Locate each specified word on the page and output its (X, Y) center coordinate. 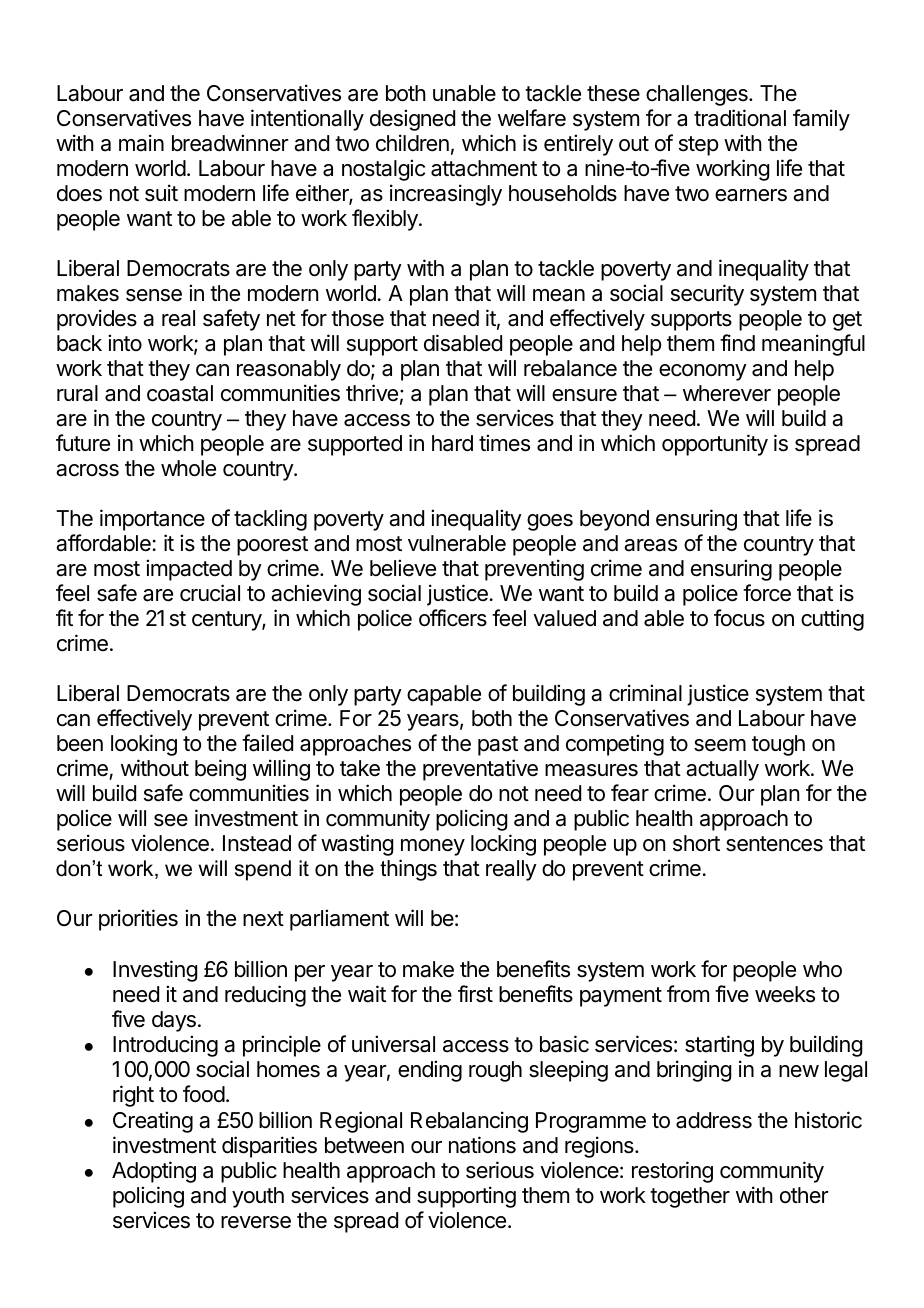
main (141, 143)
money (433, 847)
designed (412, 120)
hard (452, 443)
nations (482, 1145)
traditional (740, 118)
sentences (774, 844)
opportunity (715, 445)
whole (188, 468)
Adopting (154, 1172)
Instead (257, 843)
